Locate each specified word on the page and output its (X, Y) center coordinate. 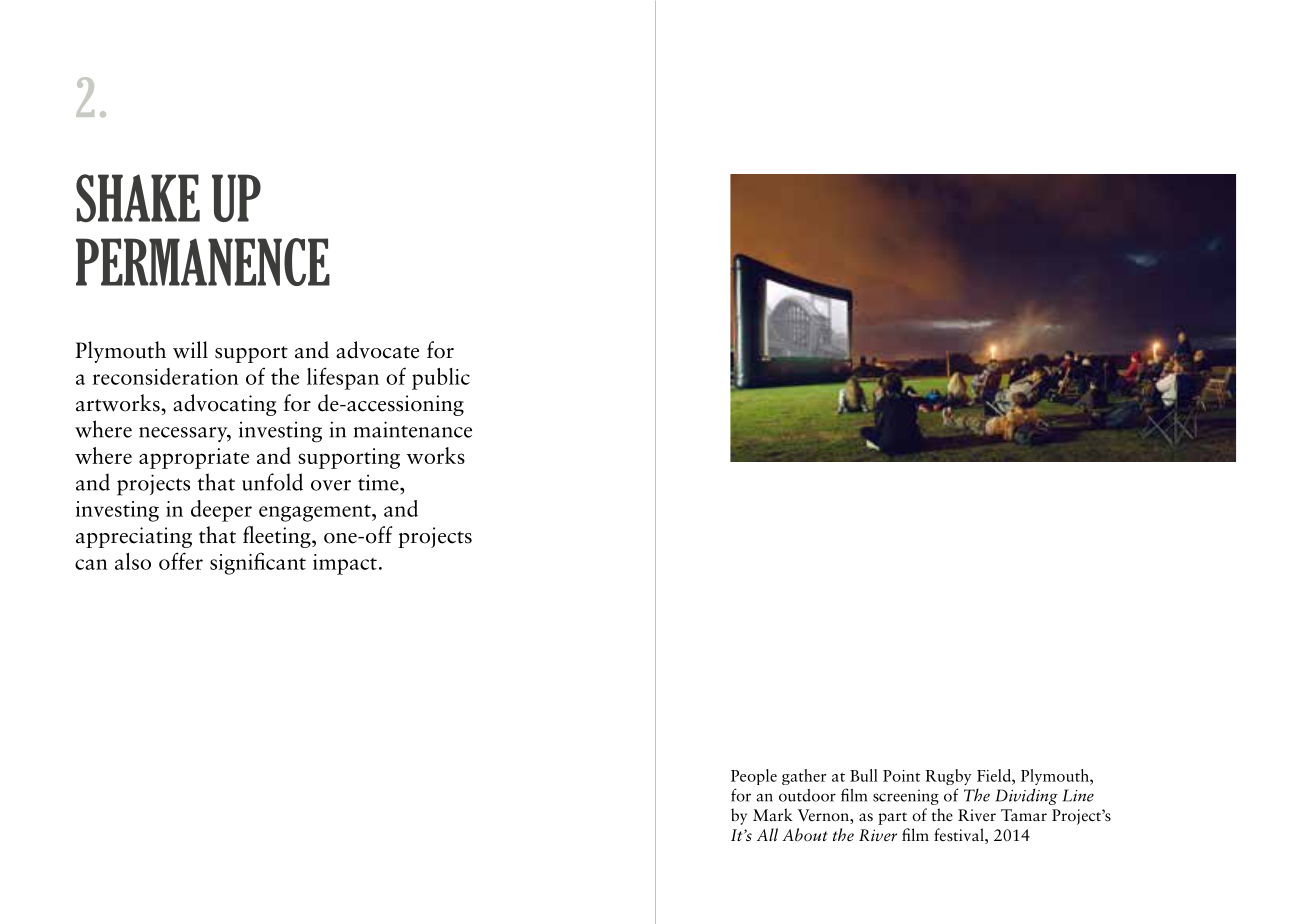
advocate (377, 350)
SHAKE (138, 198)
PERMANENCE (203, 262)
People (754, 777)
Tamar (1024, 815)
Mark (773, 814)
